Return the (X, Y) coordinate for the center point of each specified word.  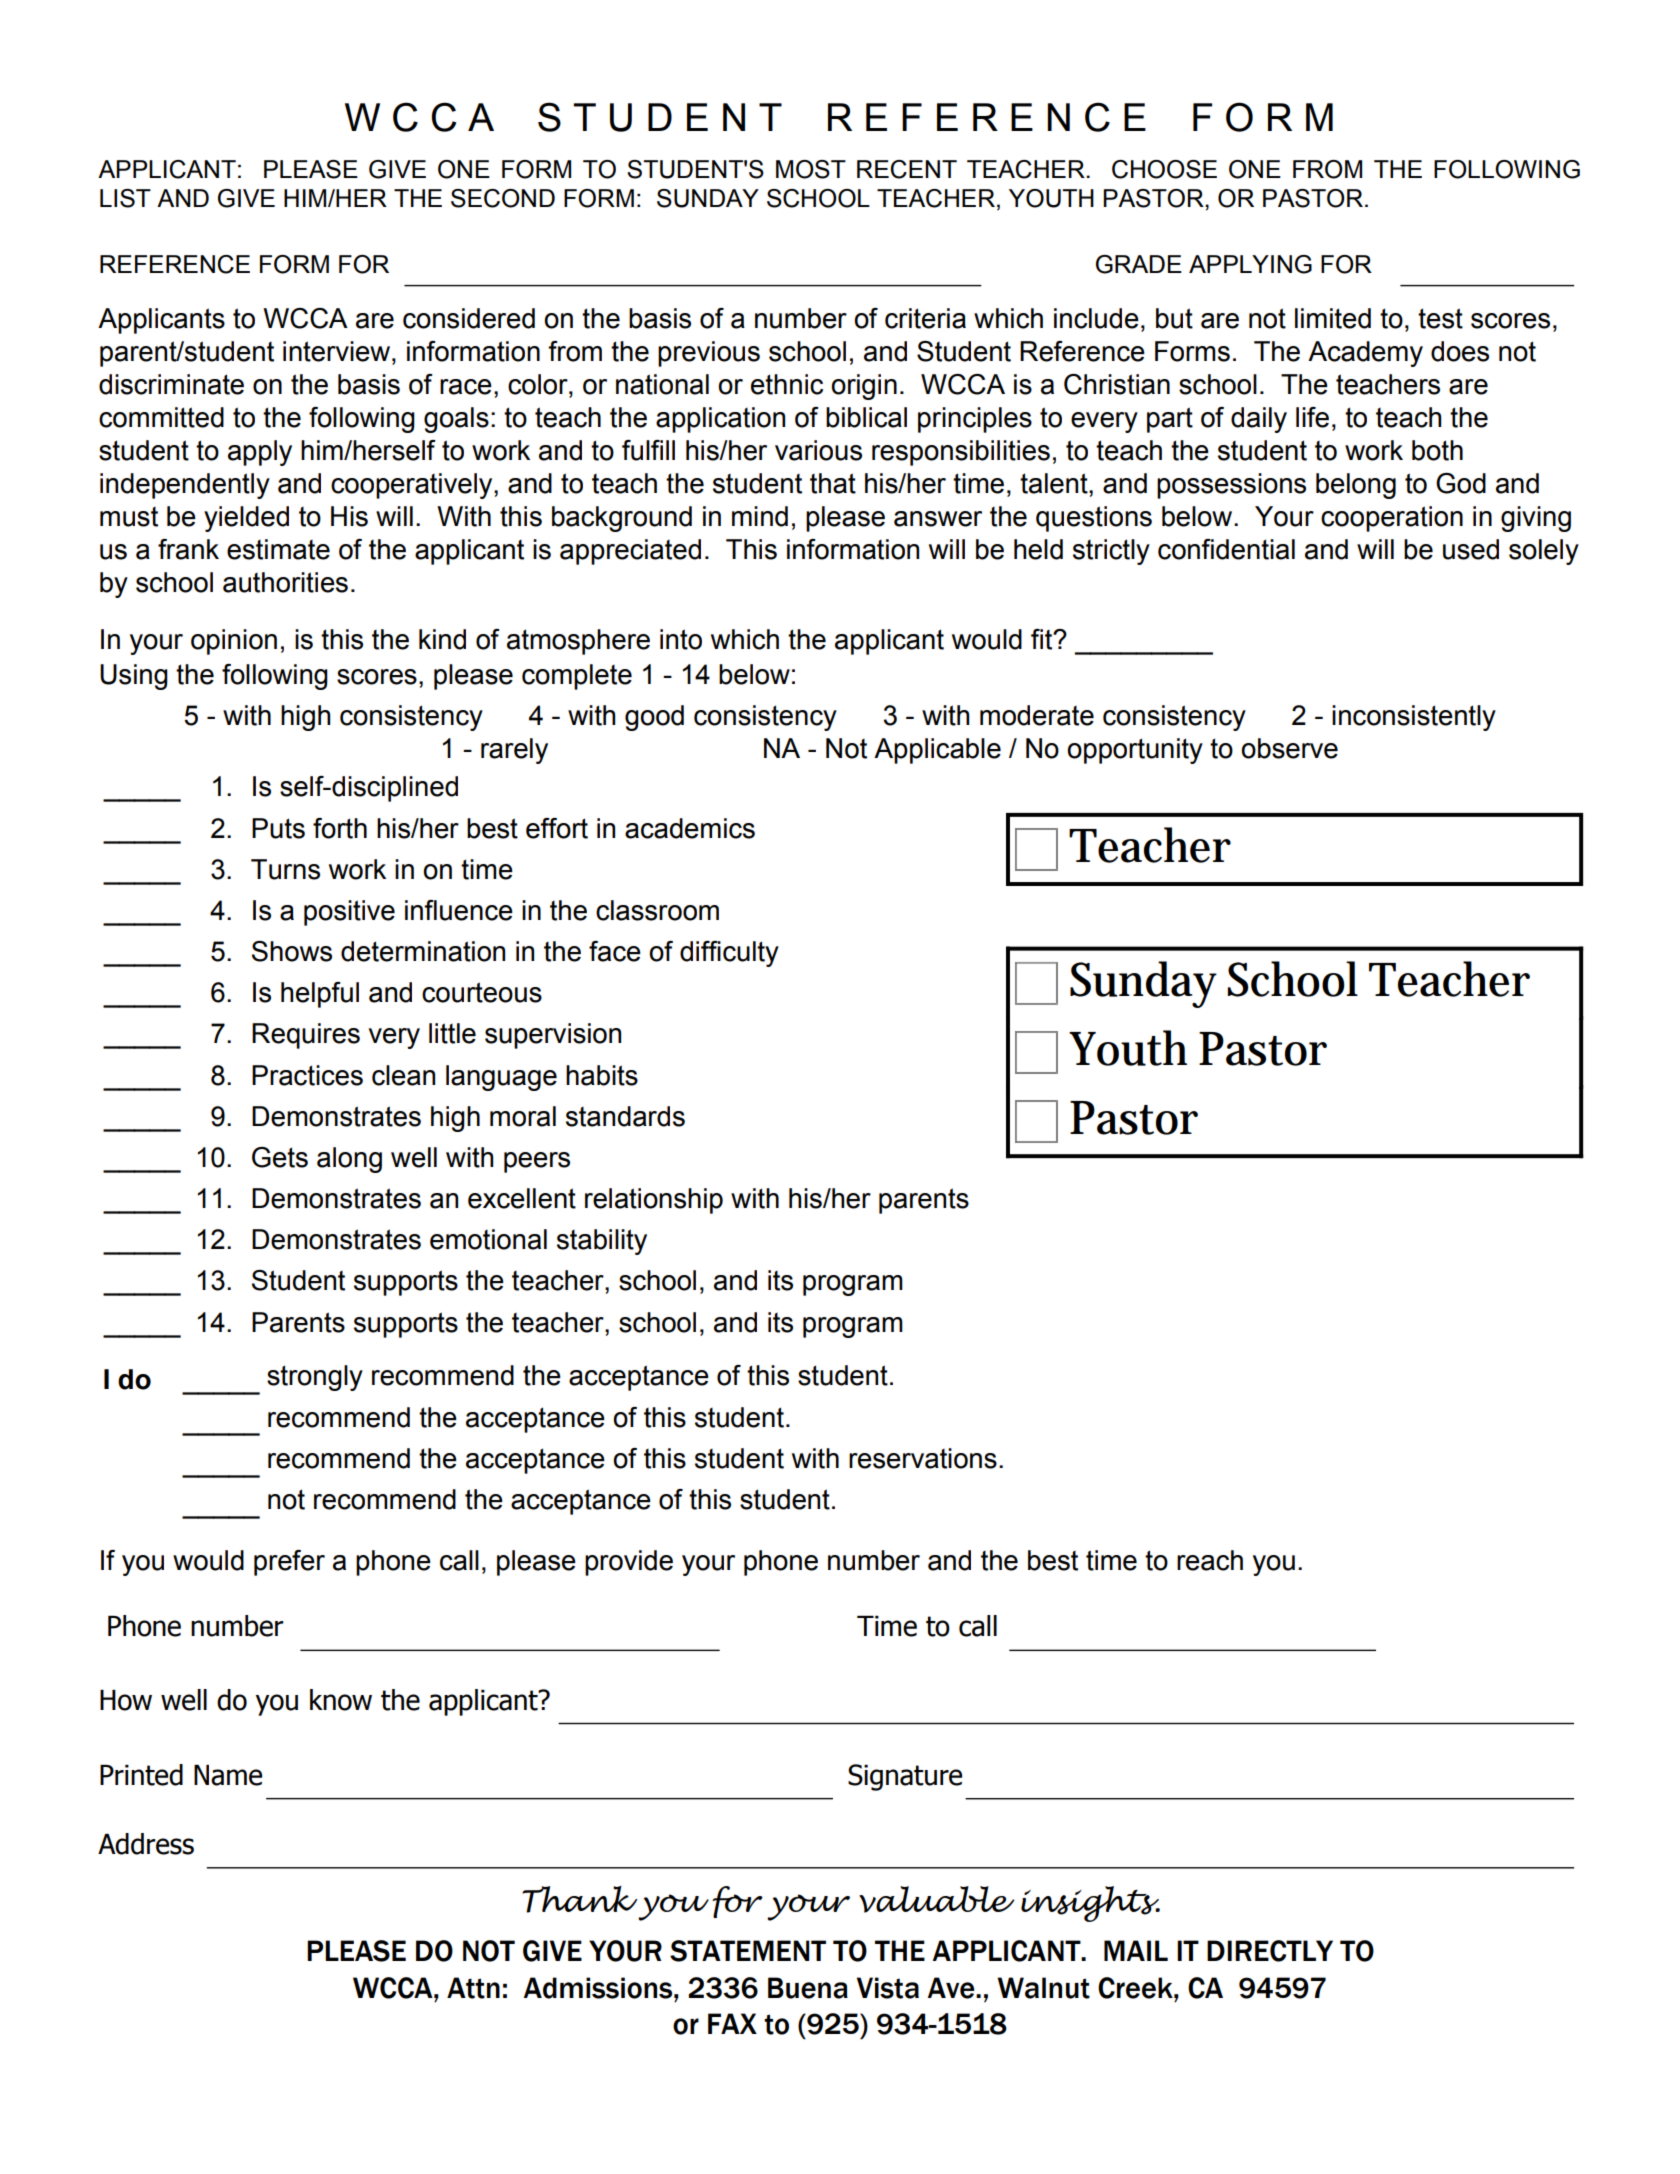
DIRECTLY (1270, 1951)
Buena (808, 1988)
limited (1333, 318)
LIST (125, 198)
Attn (473, 1988)
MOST (811, 169)
